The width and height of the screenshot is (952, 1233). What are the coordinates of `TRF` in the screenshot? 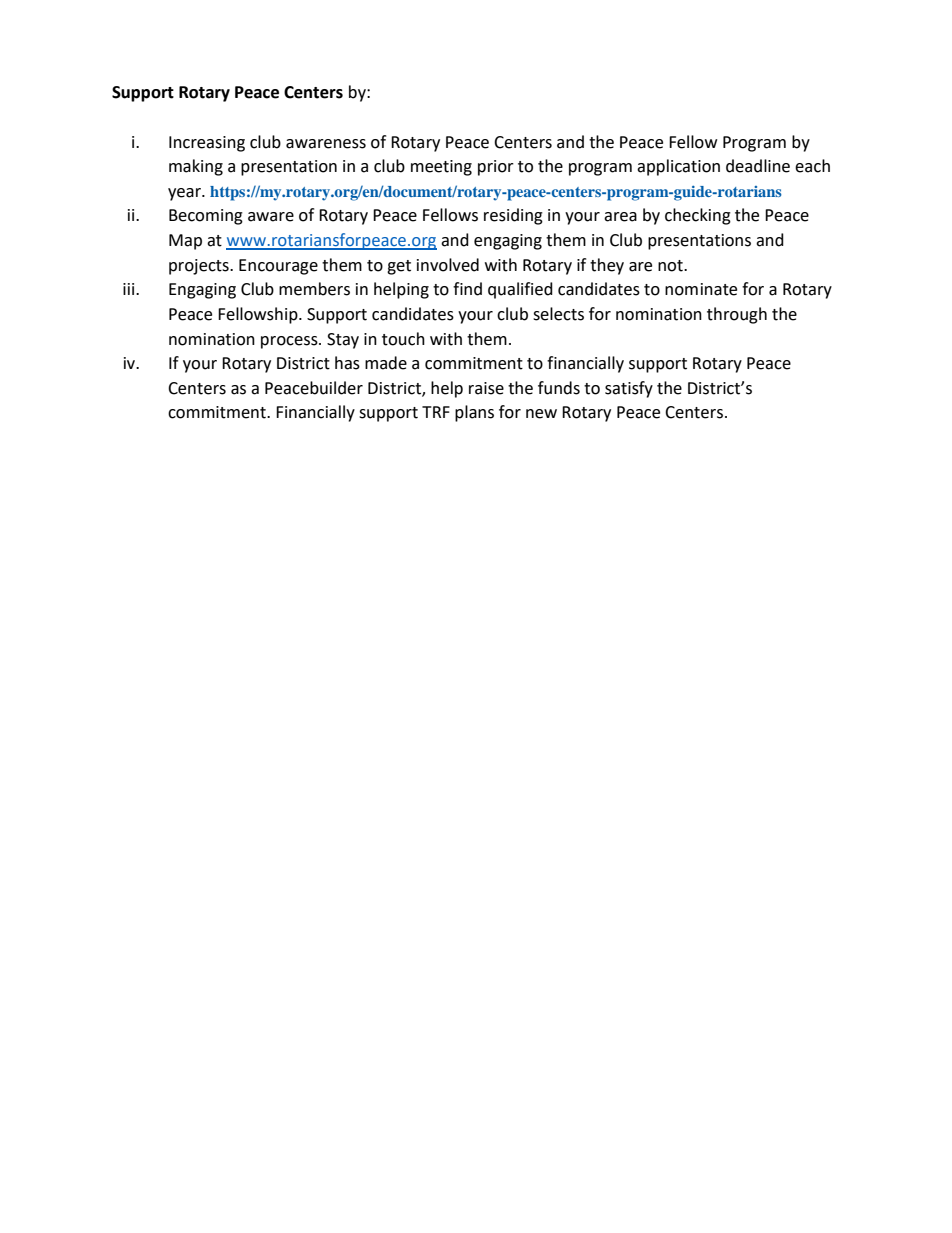 It's located at (436, 412).
